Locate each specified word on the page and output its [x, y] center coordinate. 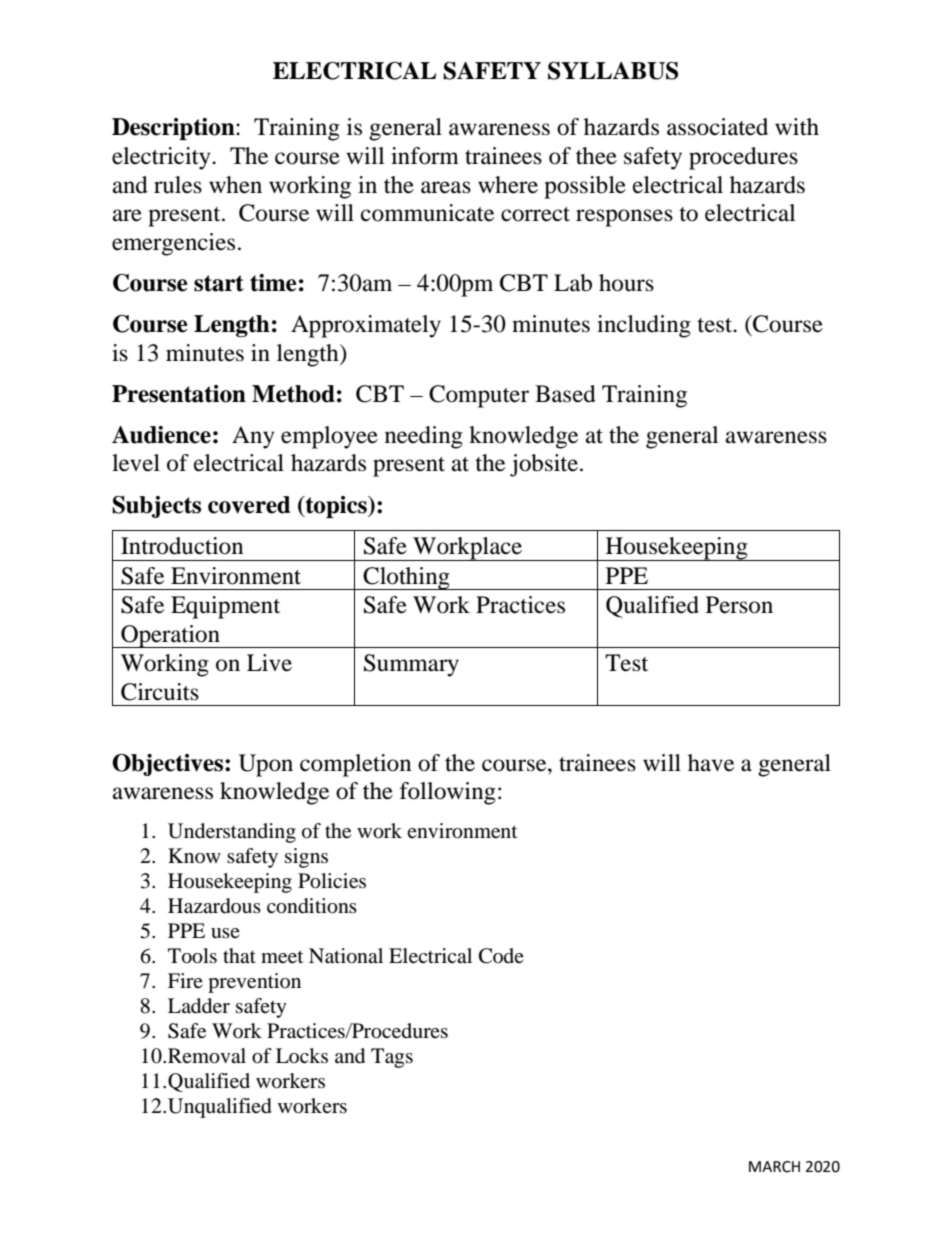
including [644, 326]
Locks [302, 1055]
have [711, 763]
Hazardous [214, 906]
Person [739, 605]
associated [717, 127]
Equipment [225, 607]
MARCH [774, 1167]
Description [174, 129]
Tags [392, 1058]
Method [293, 394]
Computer [479, 396]
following [448, 793]
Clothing [406, 578]
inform [425, 156]
